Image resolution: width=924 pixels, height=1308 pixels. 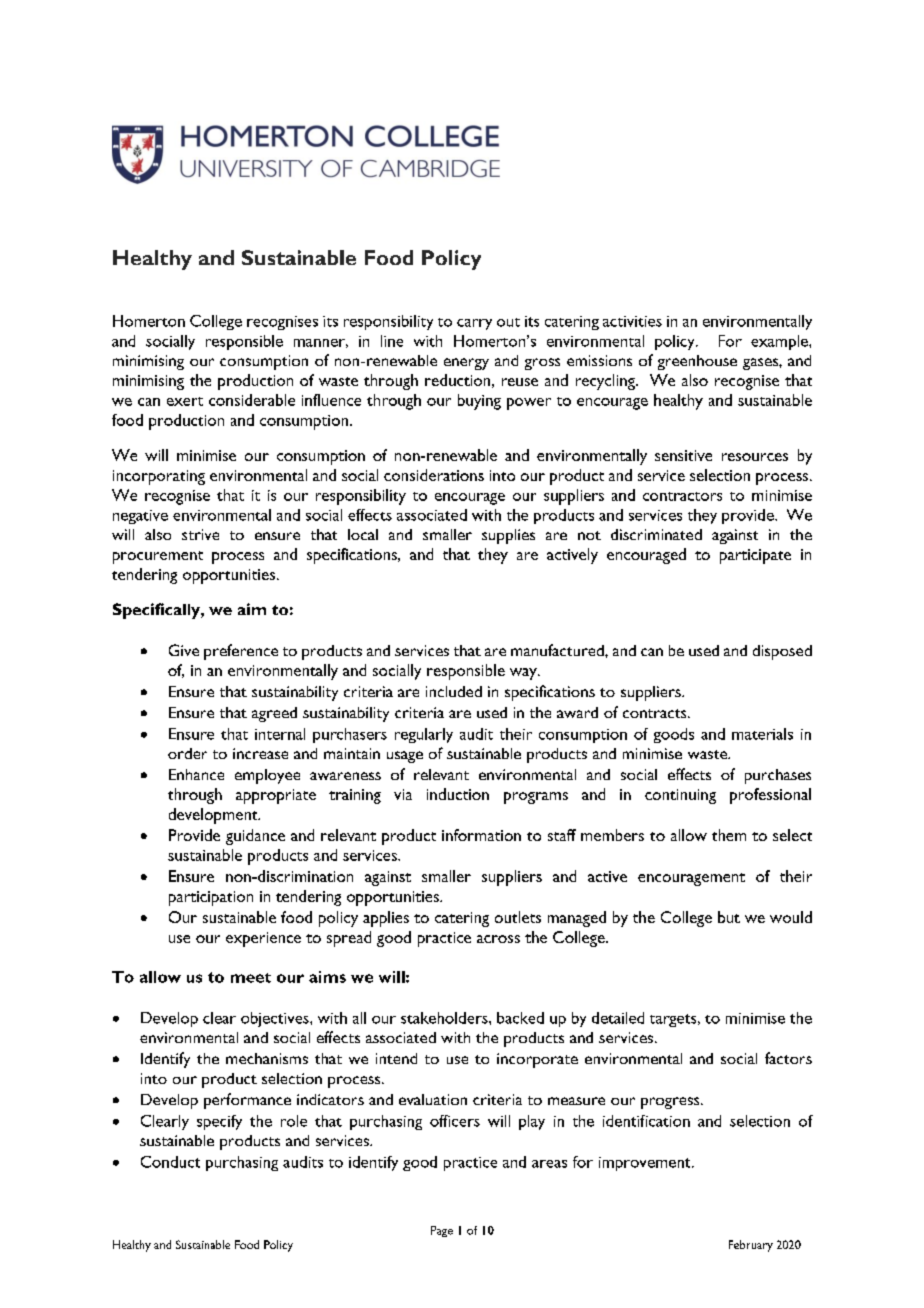 I want to click on Page, so click(x=442, y=1231).
